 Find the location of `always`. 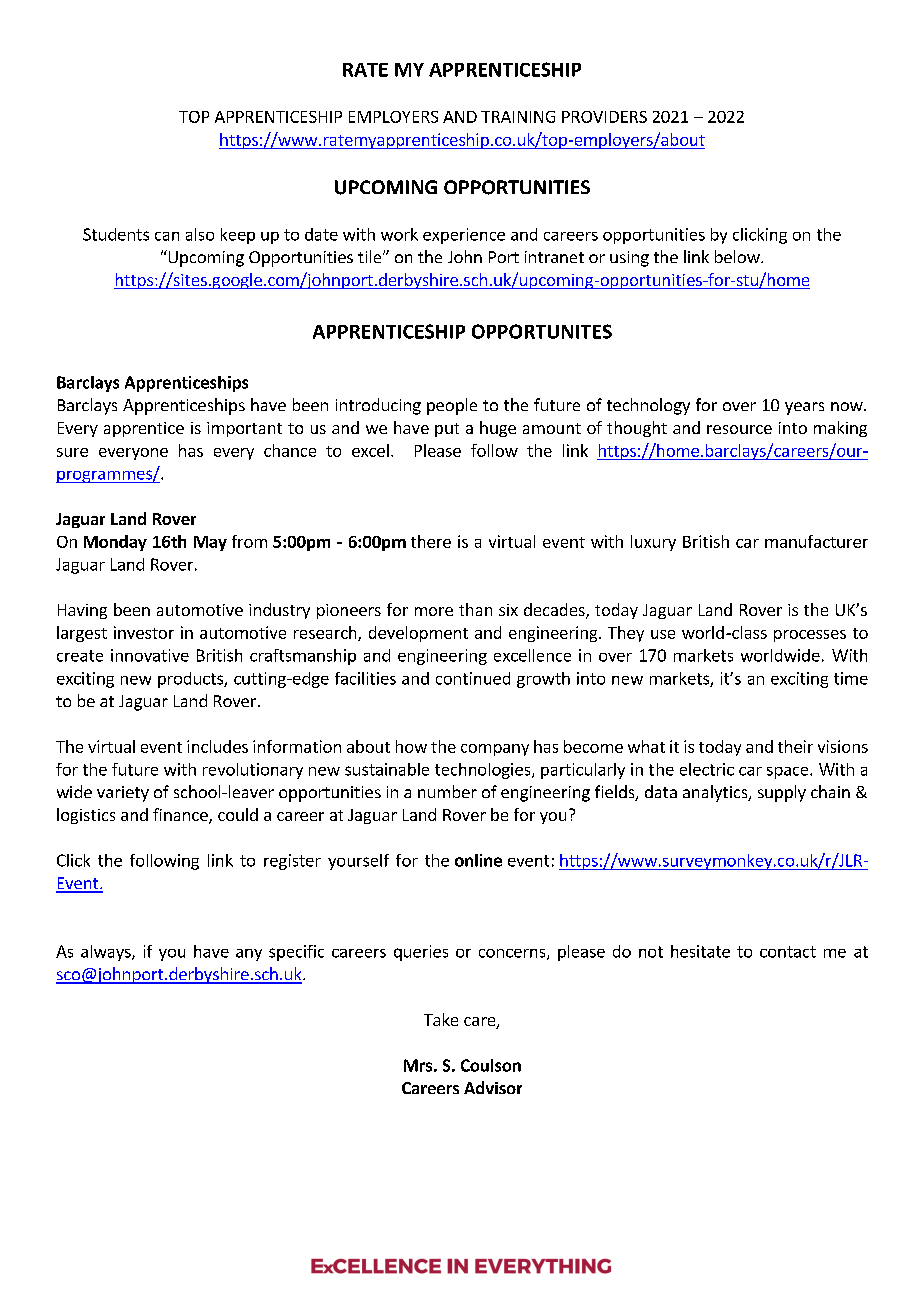

always is located at coordinates (107, 953).
